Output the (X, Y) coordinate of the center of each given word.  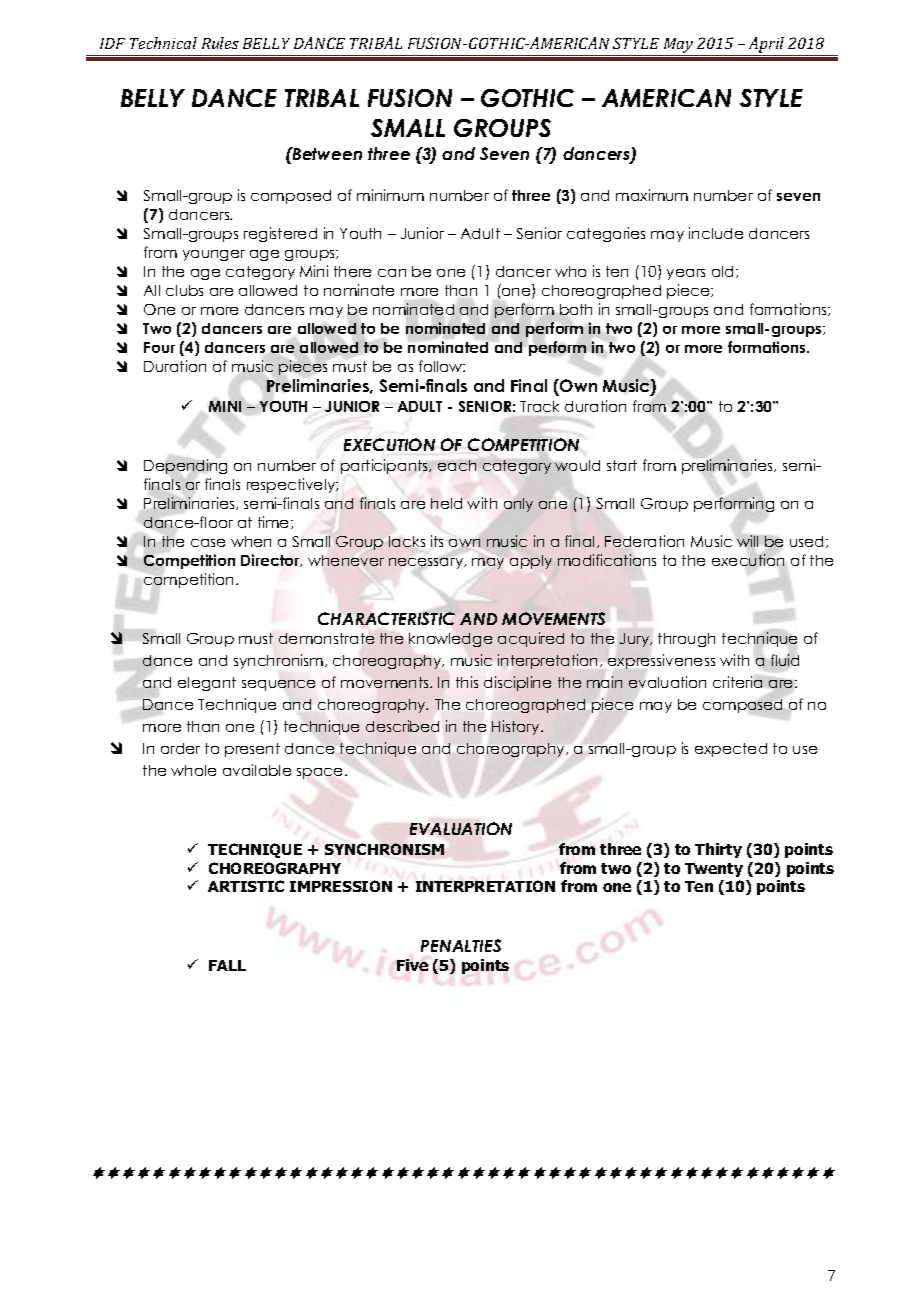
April (766, 46)
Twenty (714, 870)
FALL (227, 965)
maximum (652, 195)
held (446, 503)
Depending (185, 466)
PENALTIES (461, 945)
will (747, 541)
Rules (220, 43)
